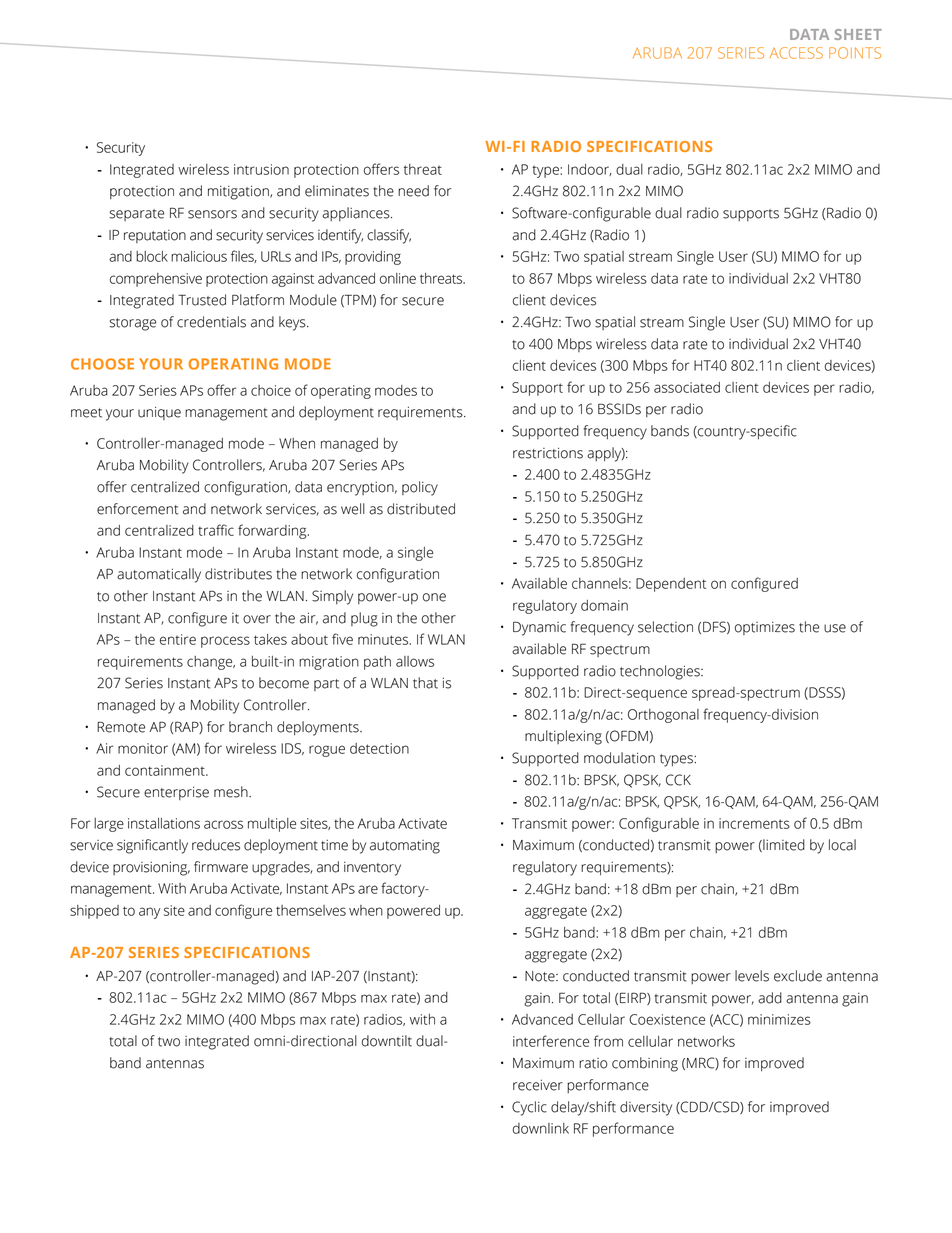  I want to click on associated, so click(687, 387).
